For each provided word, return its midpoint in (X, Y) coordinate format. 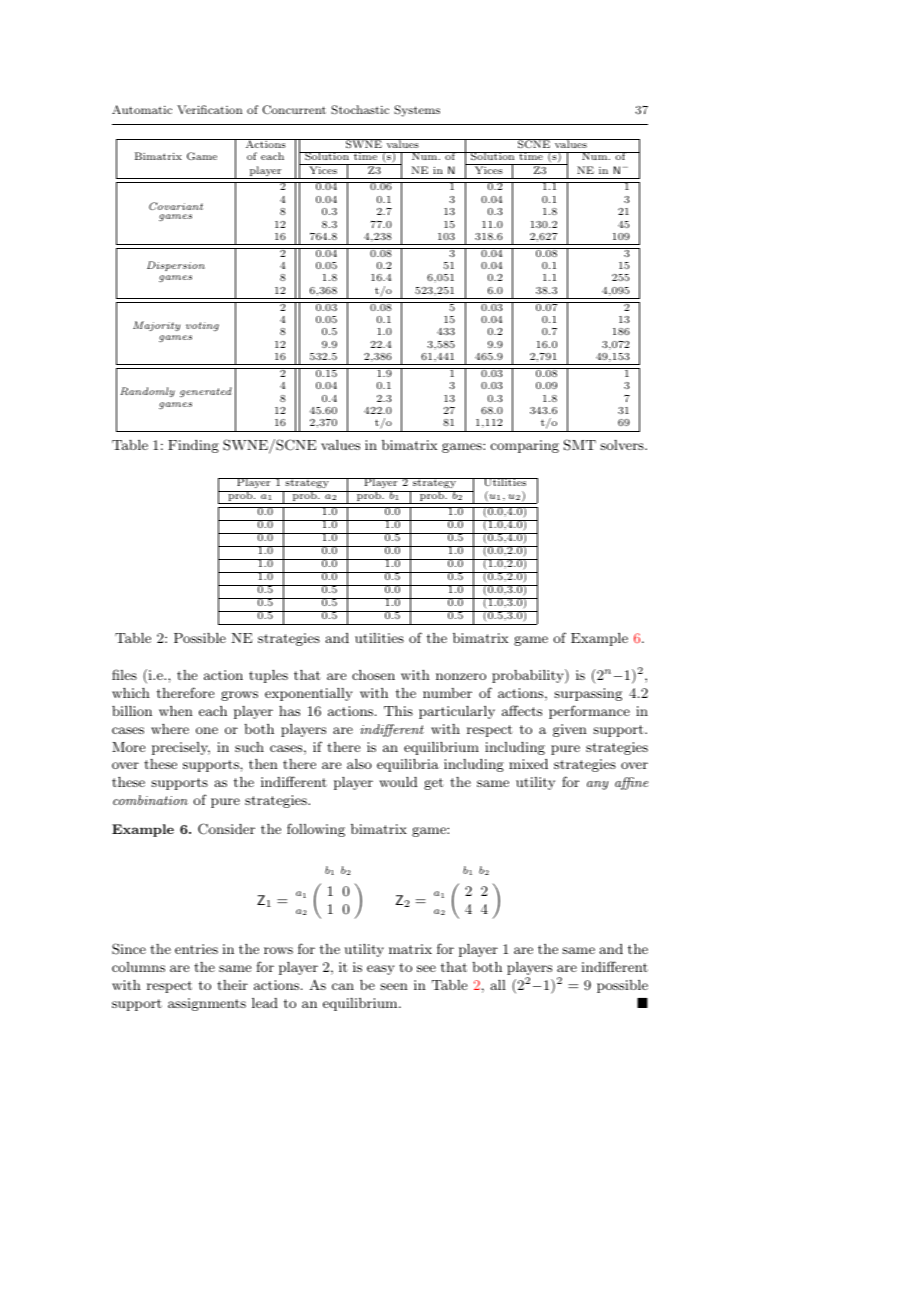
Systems (417, 111)
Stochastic (360, 110)
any (598, 785)
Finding (193, 446)
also (359, 764)
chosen (373, 675)
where (170, 729)
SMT (580, 445)
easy (381, 970)
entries (196, 949)
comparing (525, 446)
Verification (209, 109)
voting (202, 326)
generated (206, 392)
